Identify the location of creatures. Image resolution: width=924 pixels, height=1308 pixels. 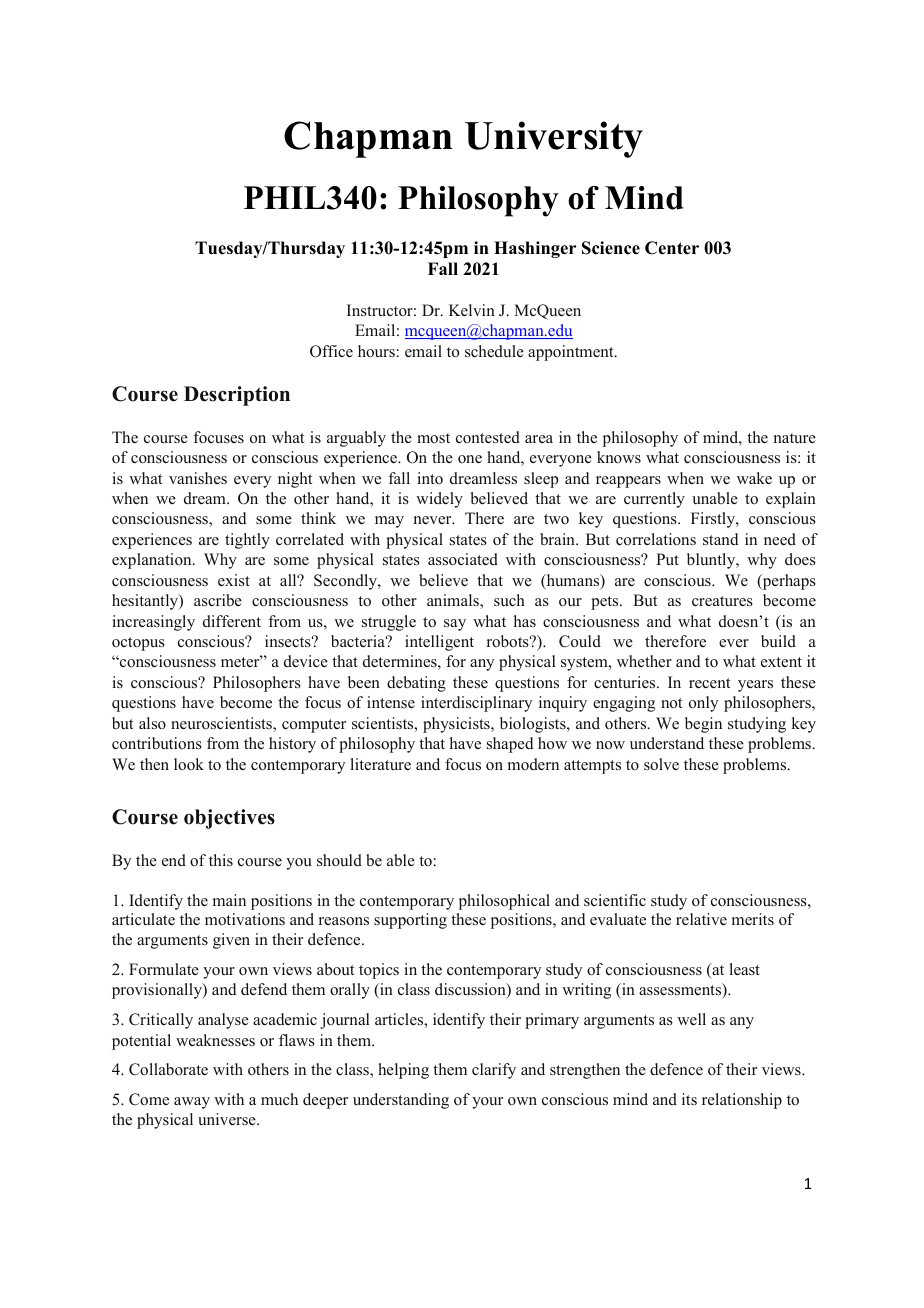
(722, 601).
